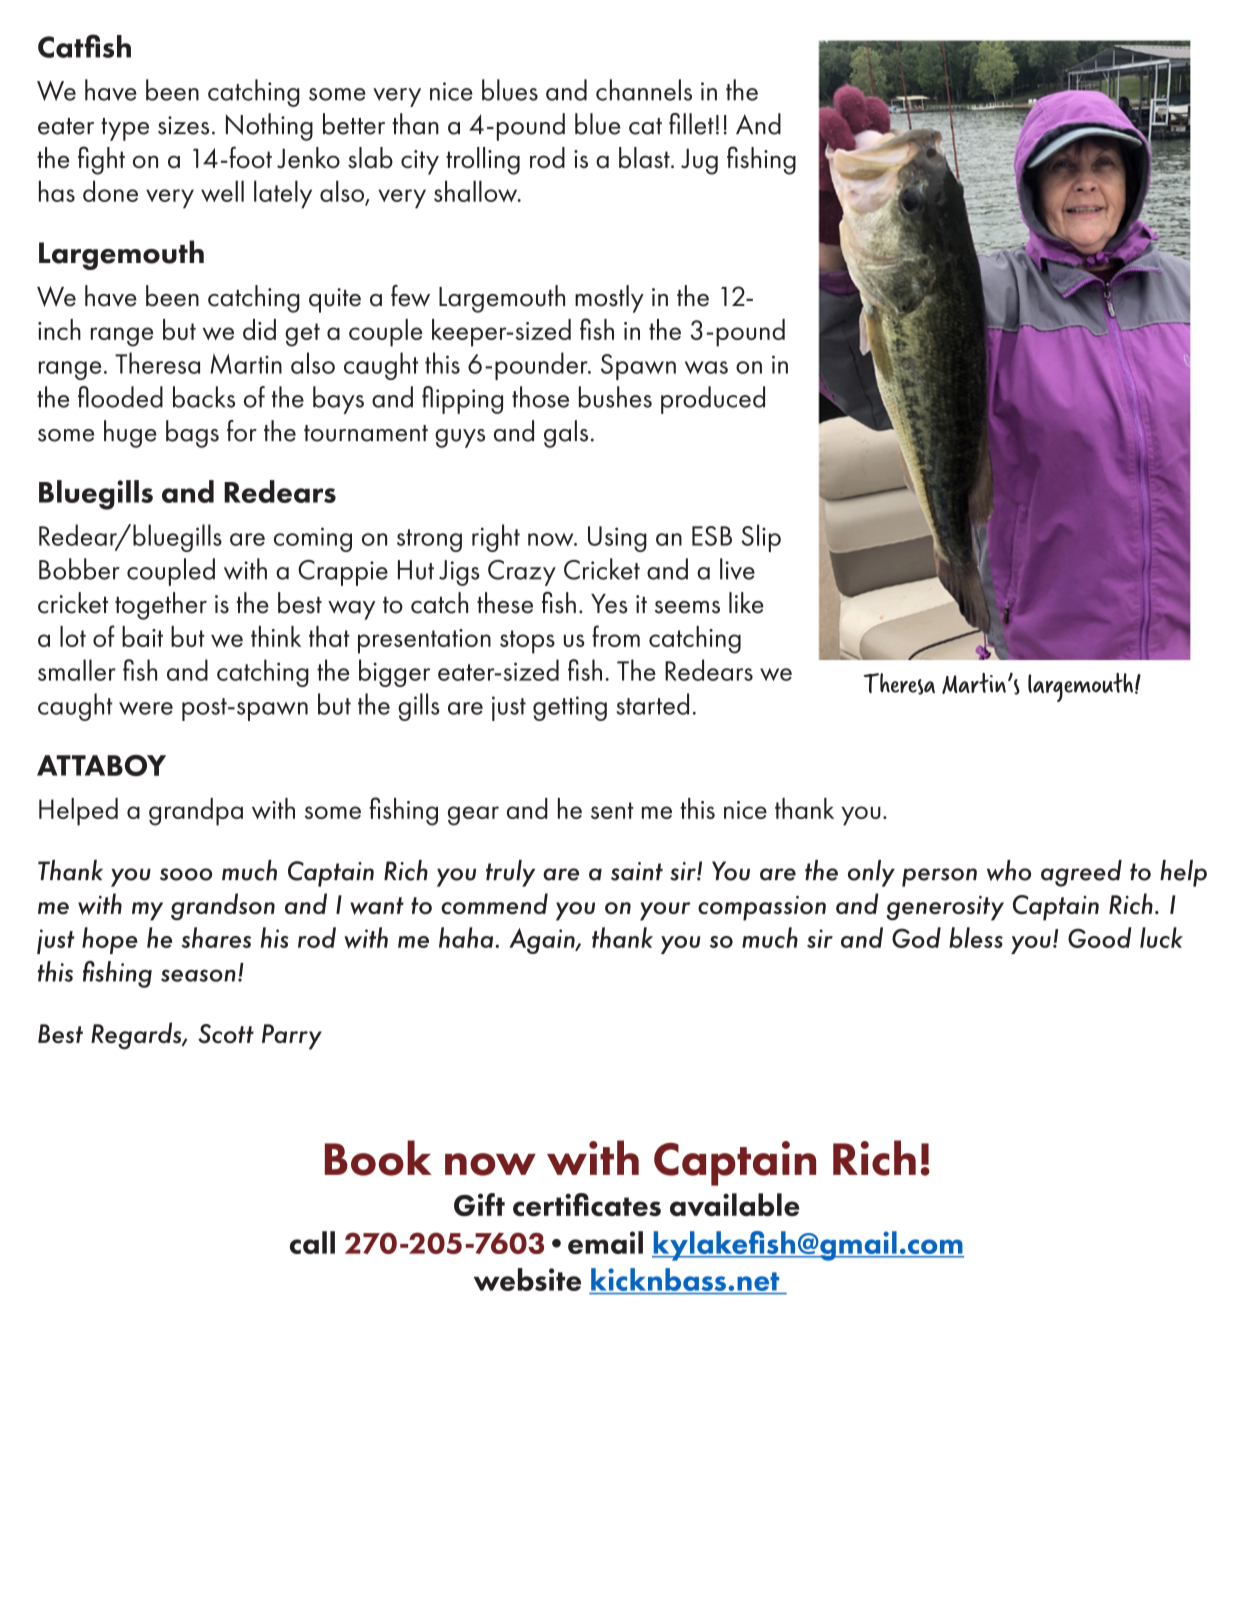 The height and width of the page is (1621, 1253). Describe the element at coordinates (645, 157) in the page. I see `blast` at that location.
